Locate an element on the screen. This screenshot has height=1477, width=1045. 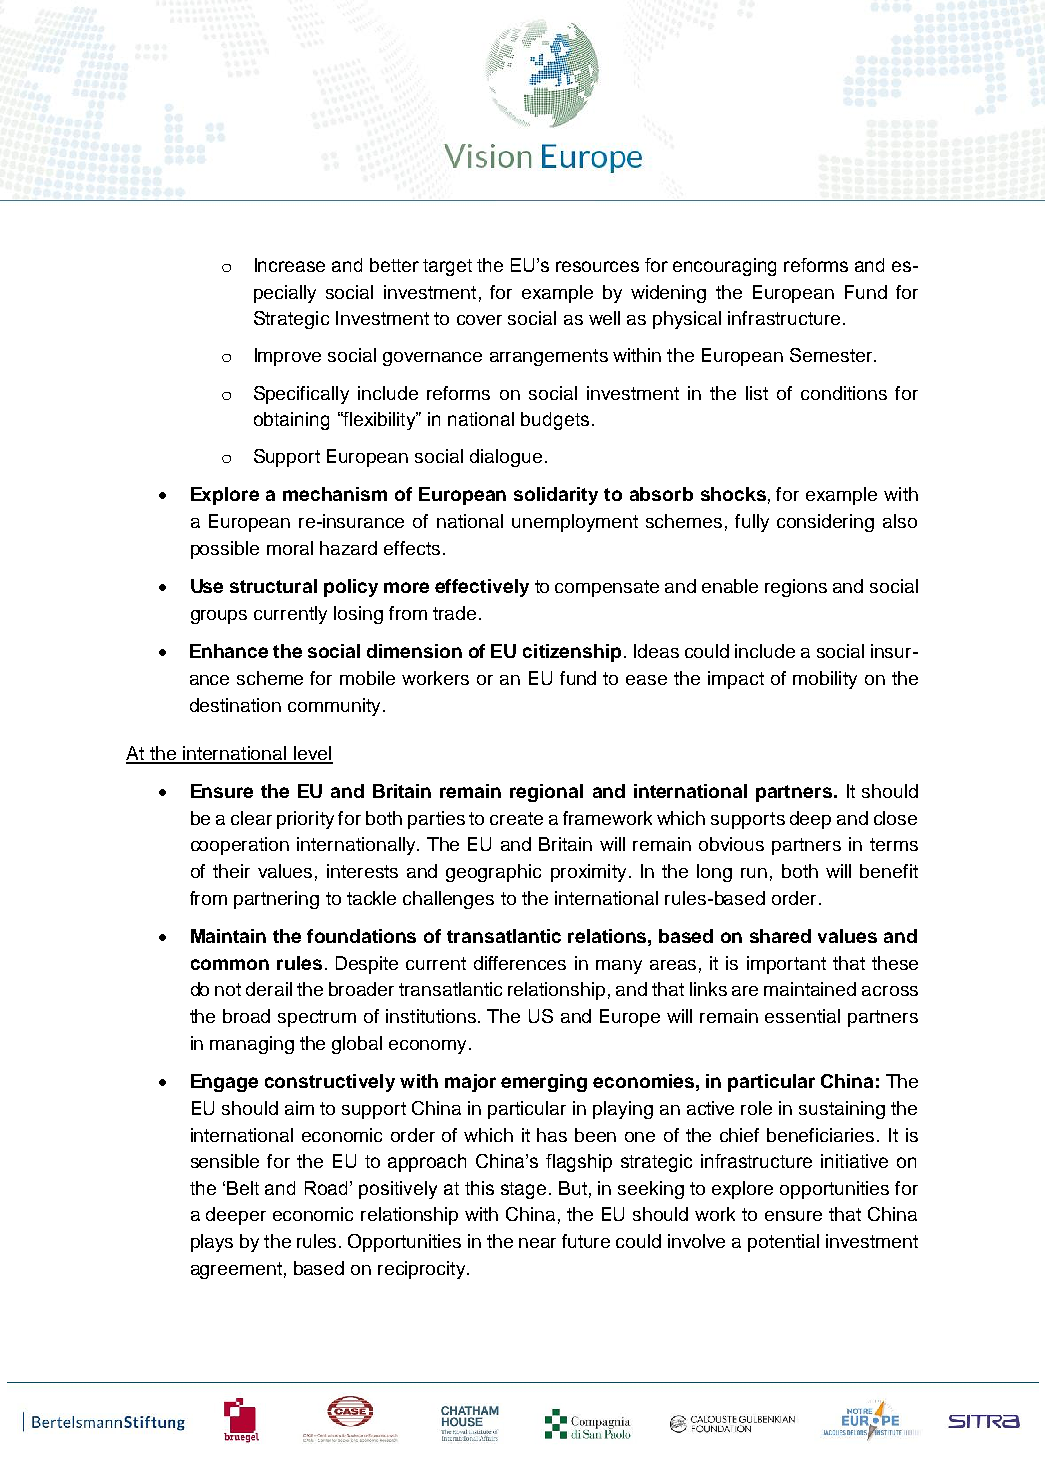
priority is located at coordinates (305, 820).
